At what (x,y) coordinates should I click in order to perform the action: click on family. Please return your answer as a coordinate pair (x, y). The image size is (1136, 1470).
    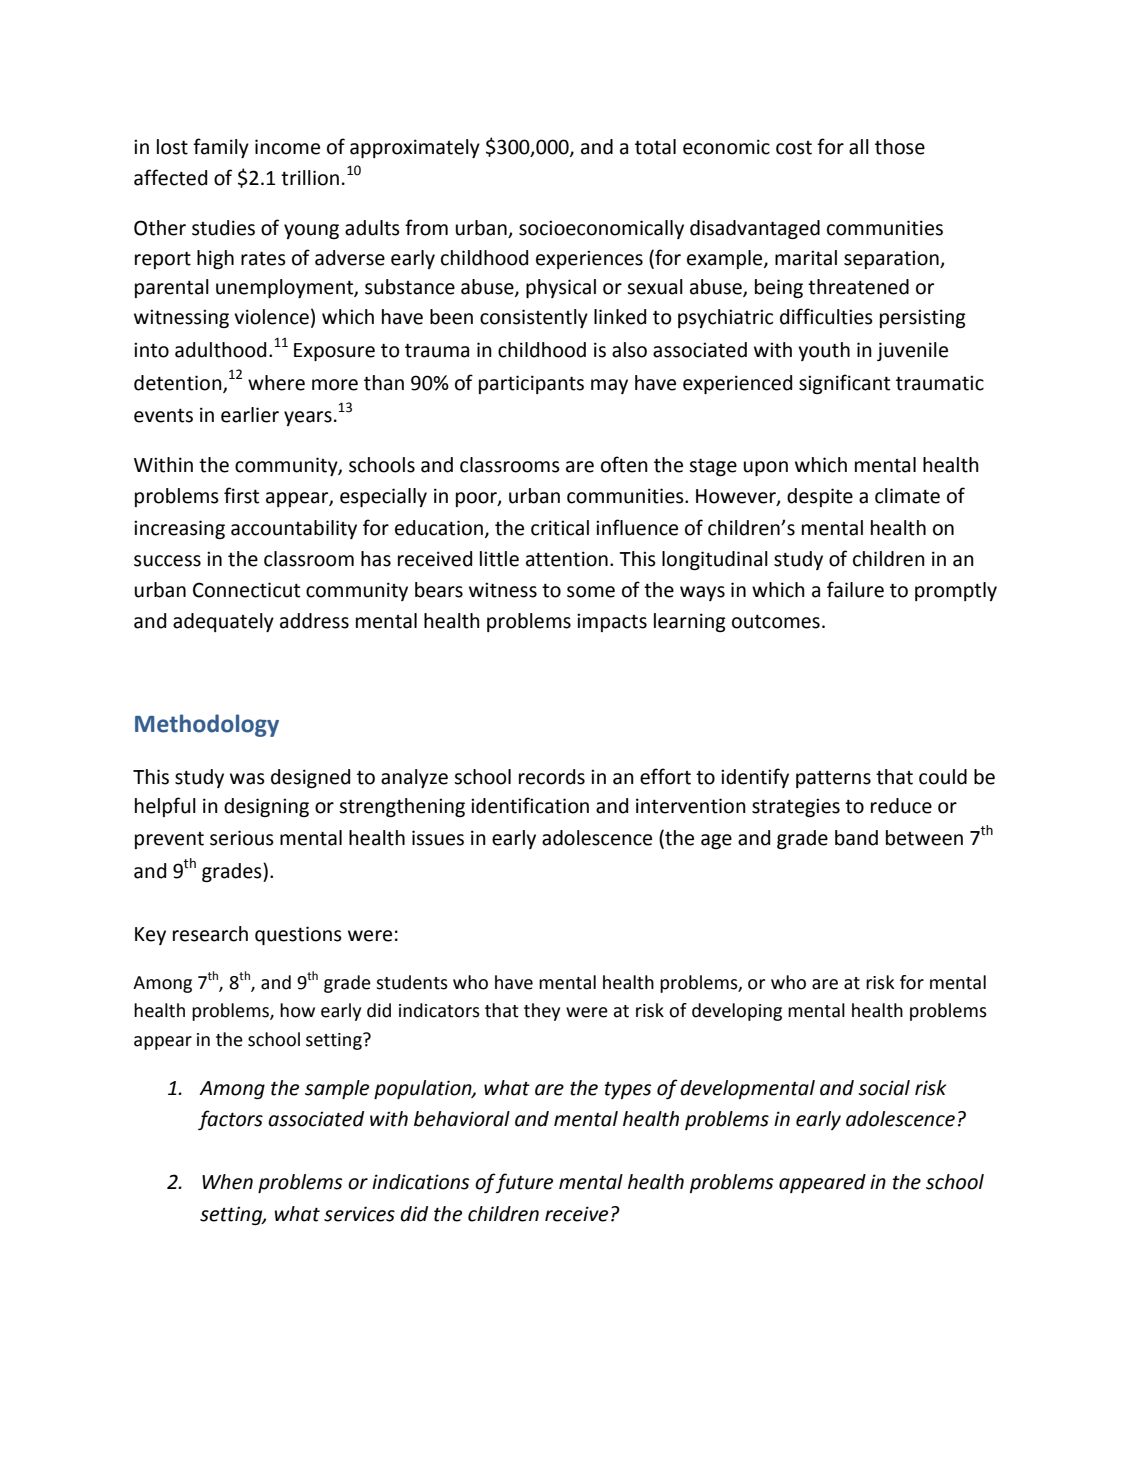
    Looking at the image, I should click on (221, 148).
